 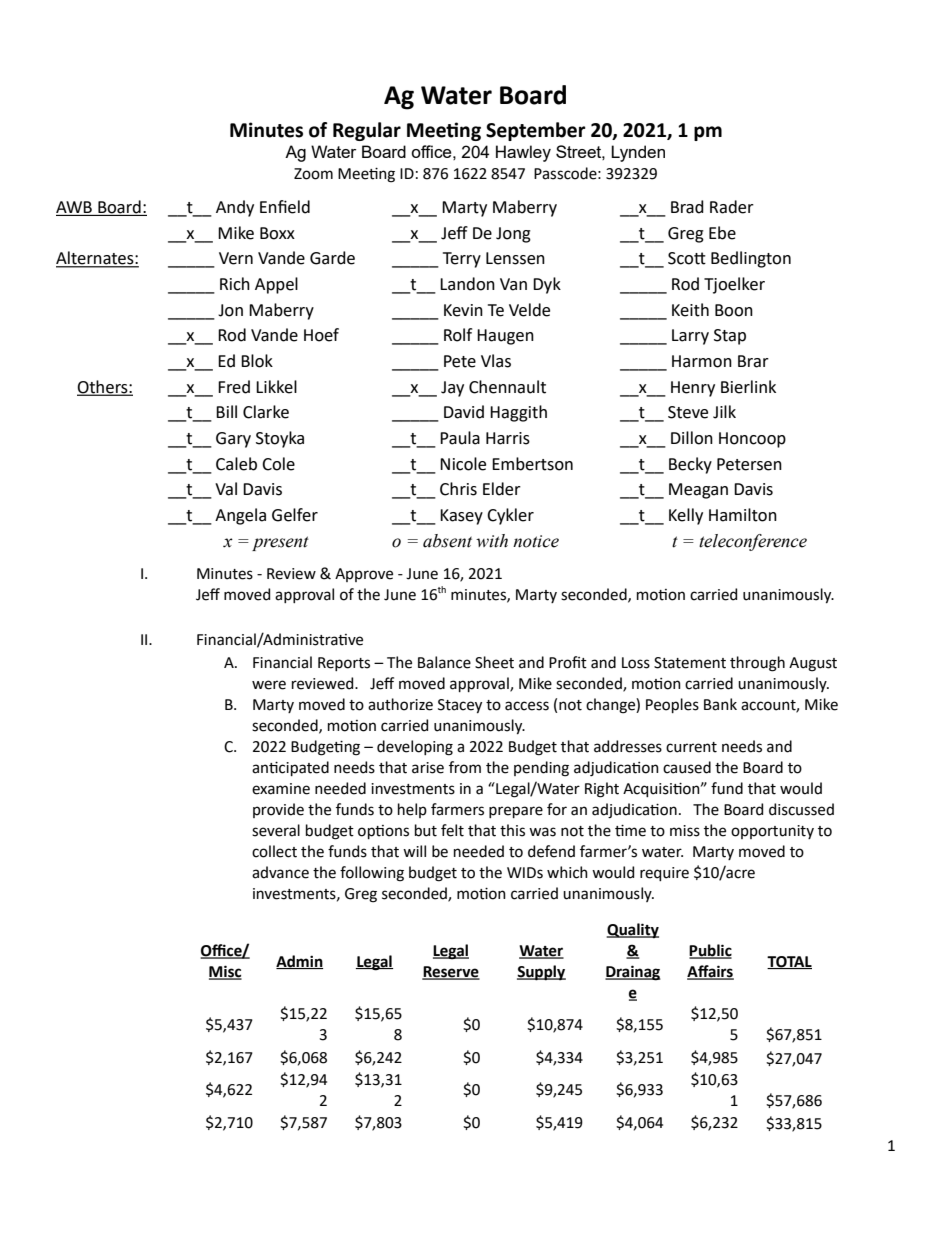 What do you see at coordinates (225, 972) in the screenshot?
I see `Misc` at bounding box center [225, 972].
